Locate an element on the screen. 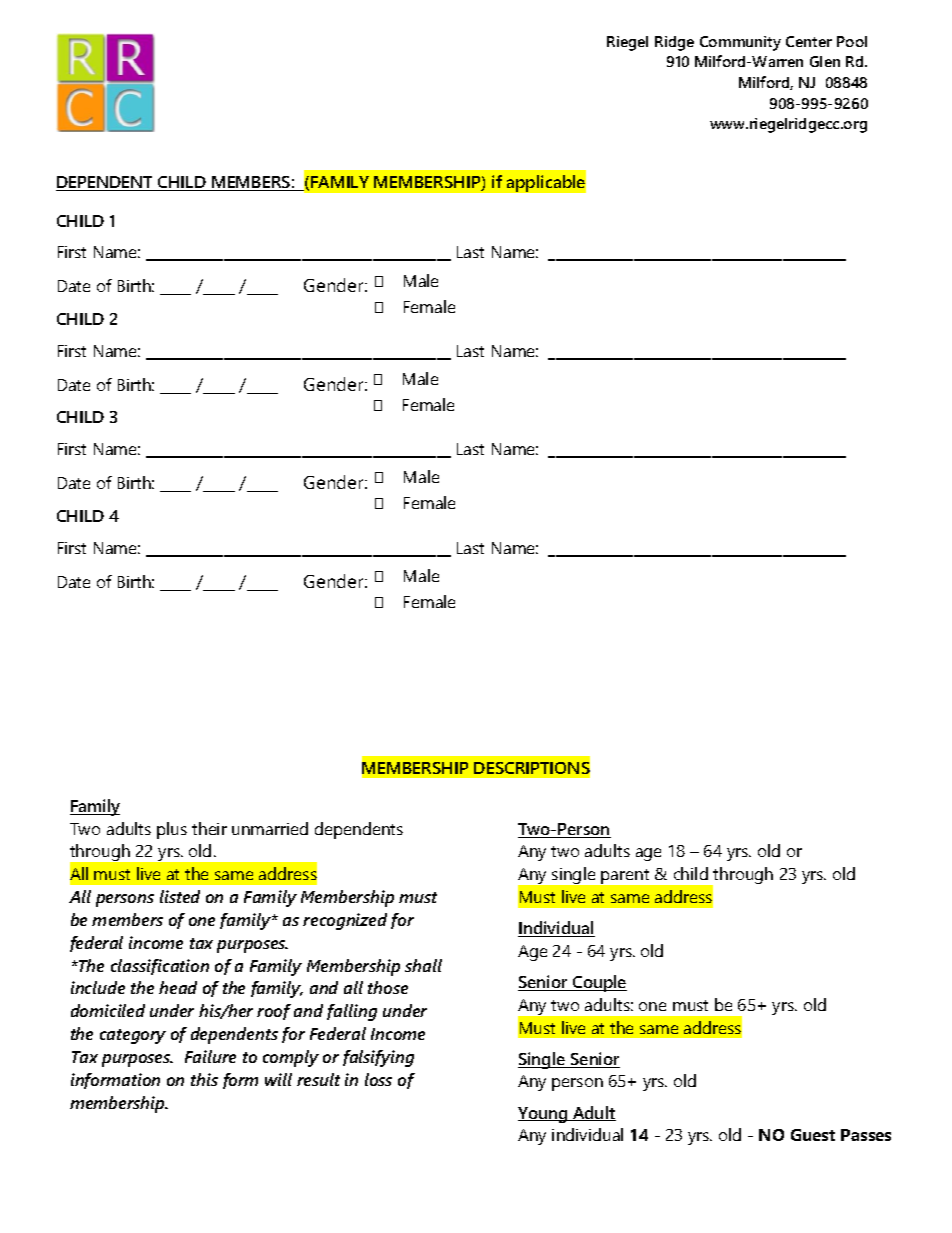 The height and width of the screenshot is (1233, 952). Young is located at coordinates (544, 1115).
